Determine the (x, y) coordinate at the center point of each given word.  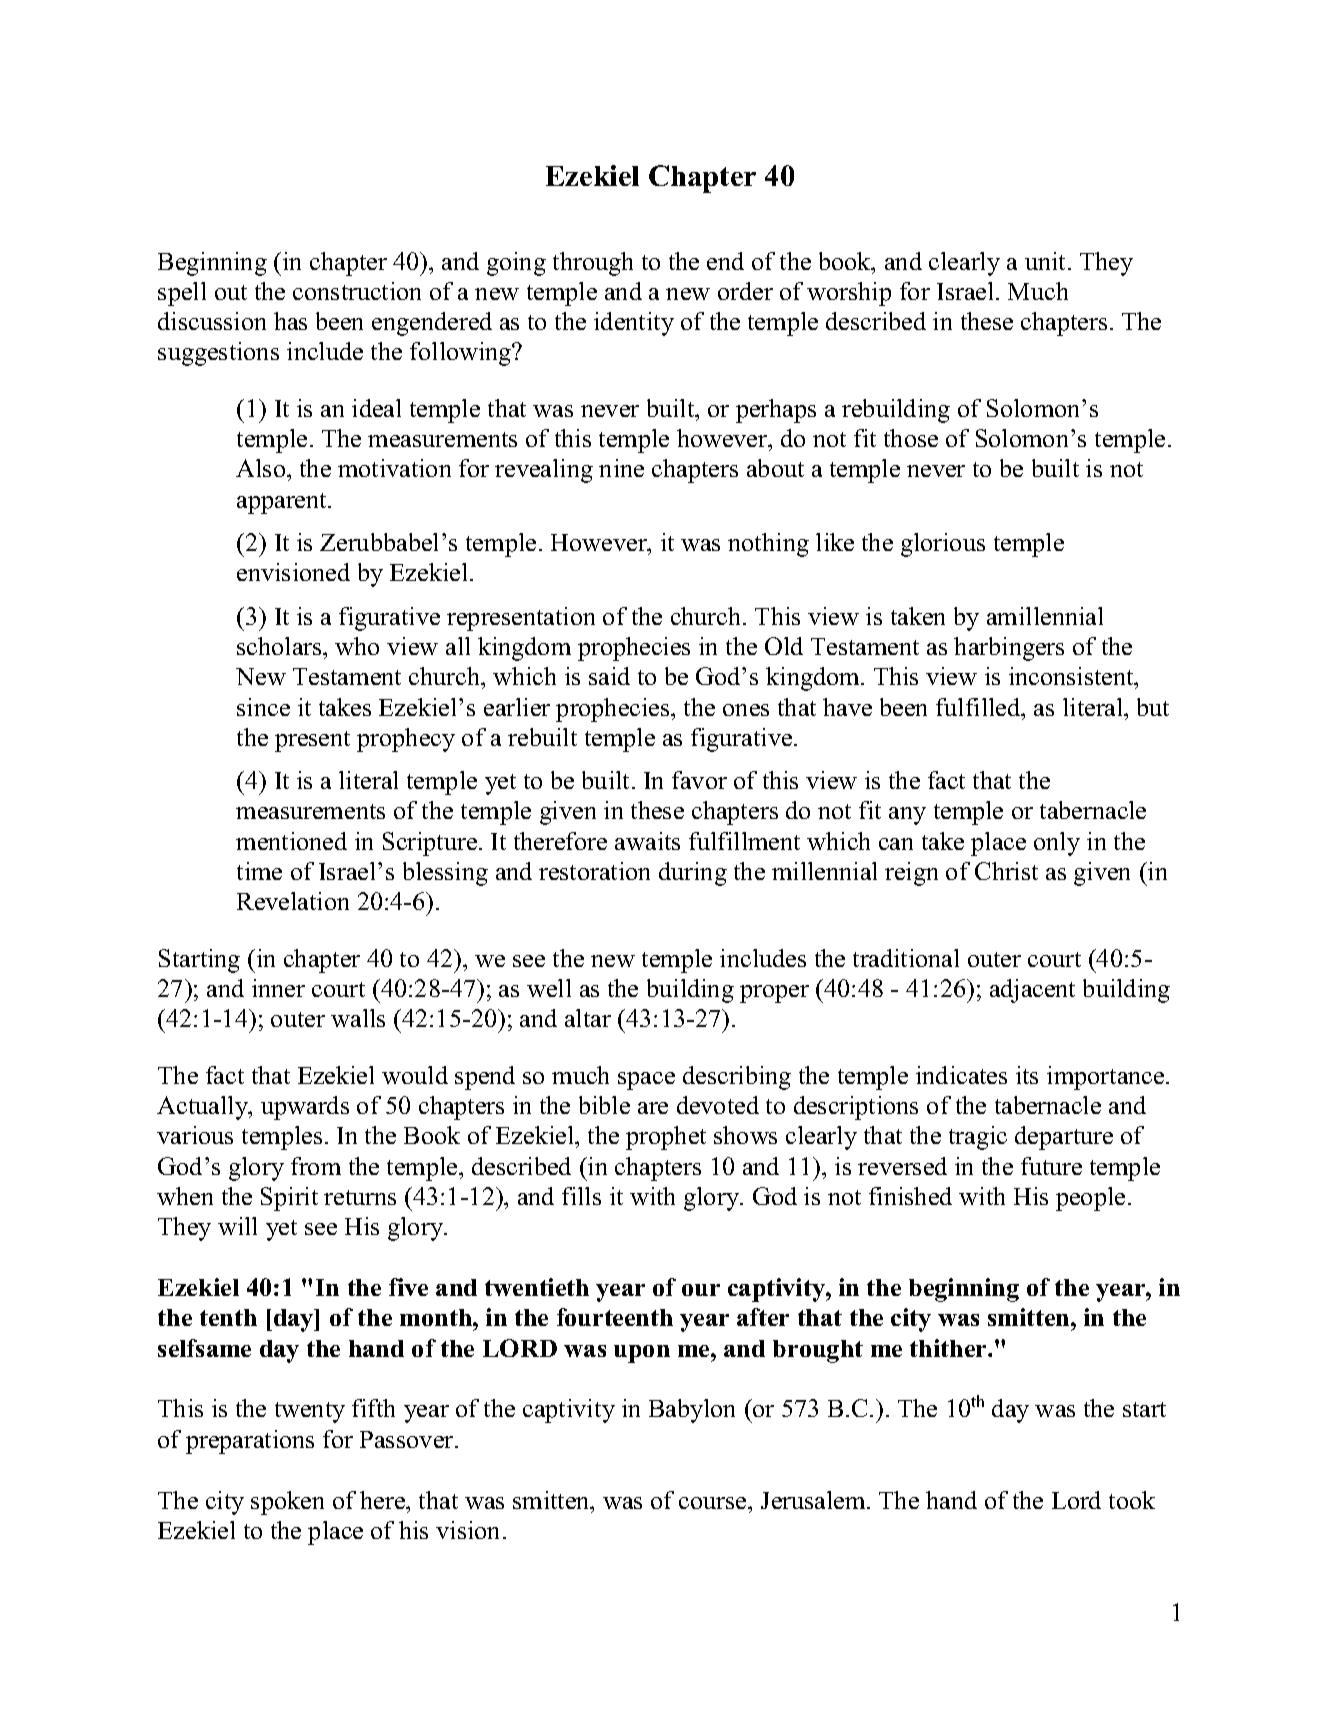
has (290, 321)
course (714, 1503)
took (1132, 1500)
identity (634, 324)
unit (1047, 261)
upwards (305, 1108)
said (609, 676)
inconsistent (1072, 678)
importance (1107, 1078)
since (263, 707)
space (646, 1081)
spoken (287, 1503)
